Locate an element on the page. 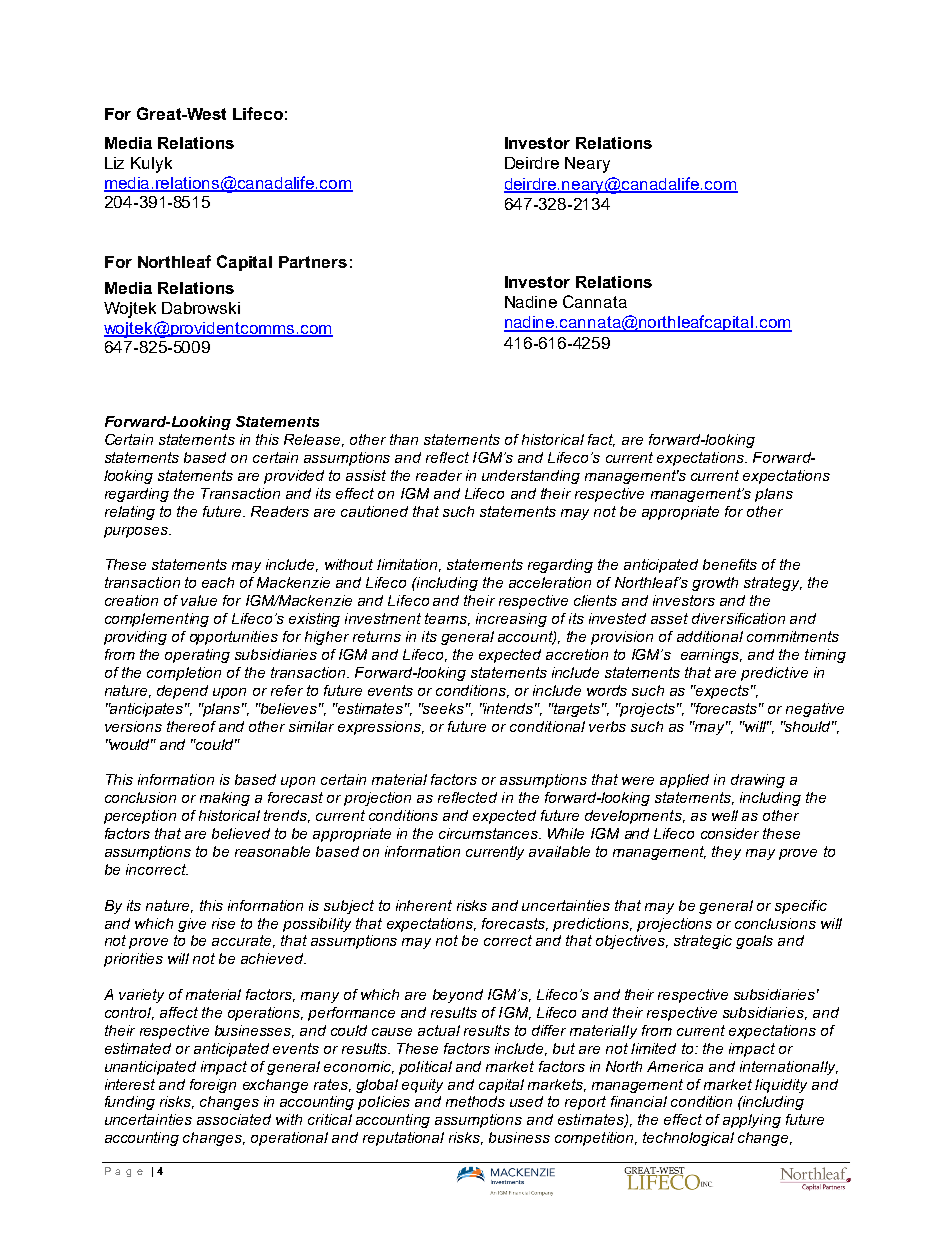 The height and width of the page is (1233, 952). circumstances is located at coordinates (489, 833).
